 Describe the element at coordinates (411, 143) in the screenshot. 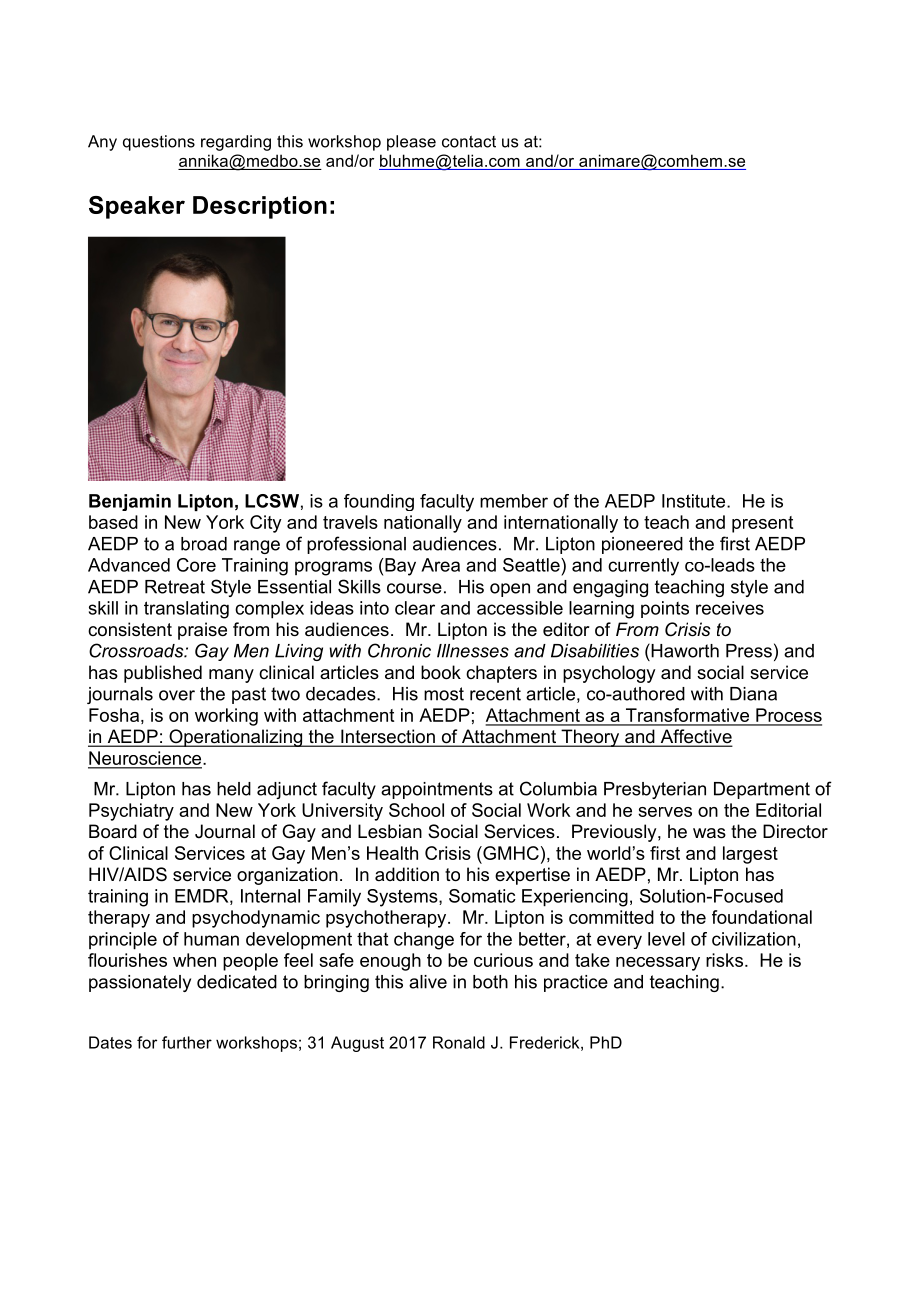

I see `please` at that location.
